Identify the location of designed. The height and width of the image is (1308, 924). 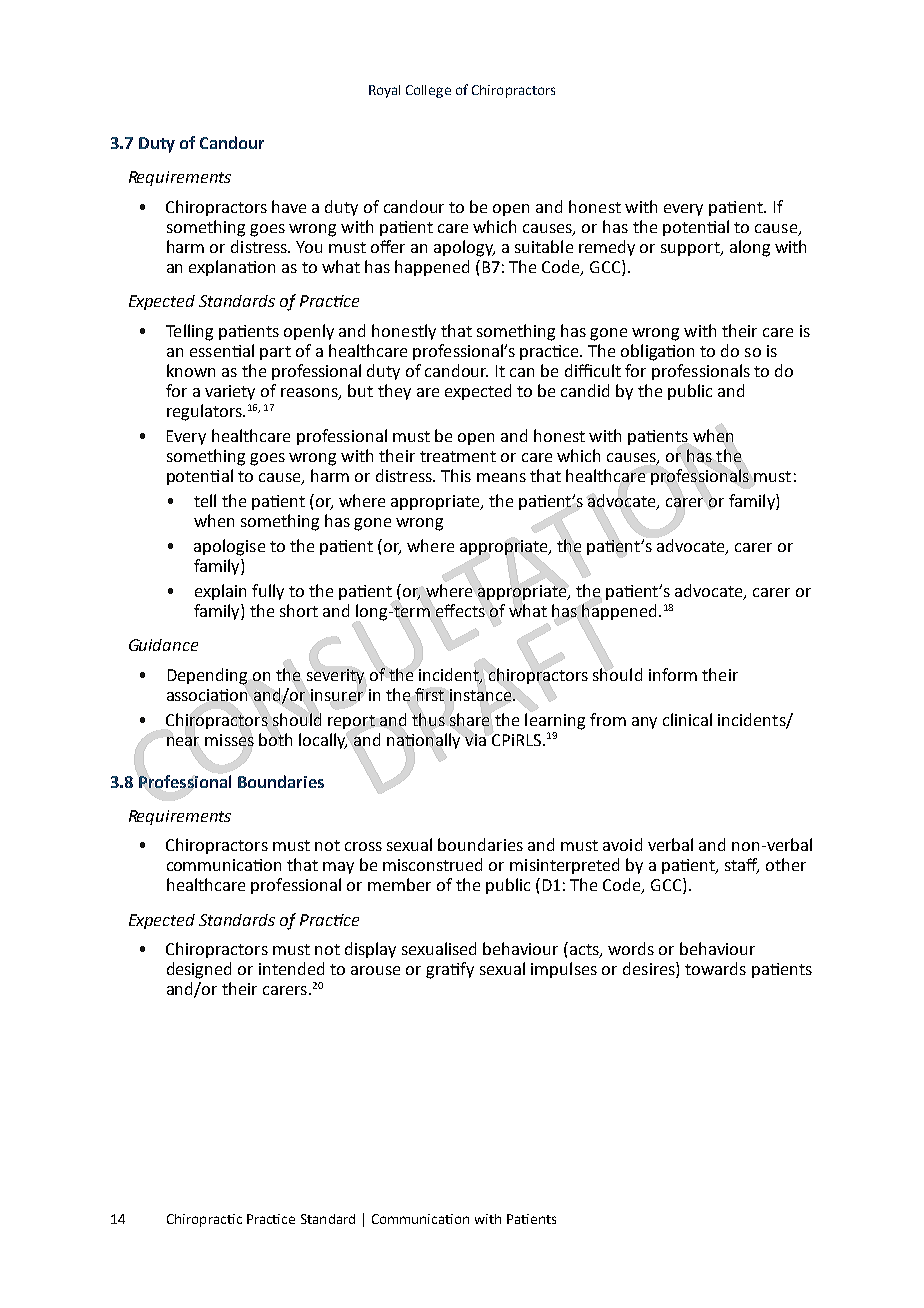
(199, 970).
